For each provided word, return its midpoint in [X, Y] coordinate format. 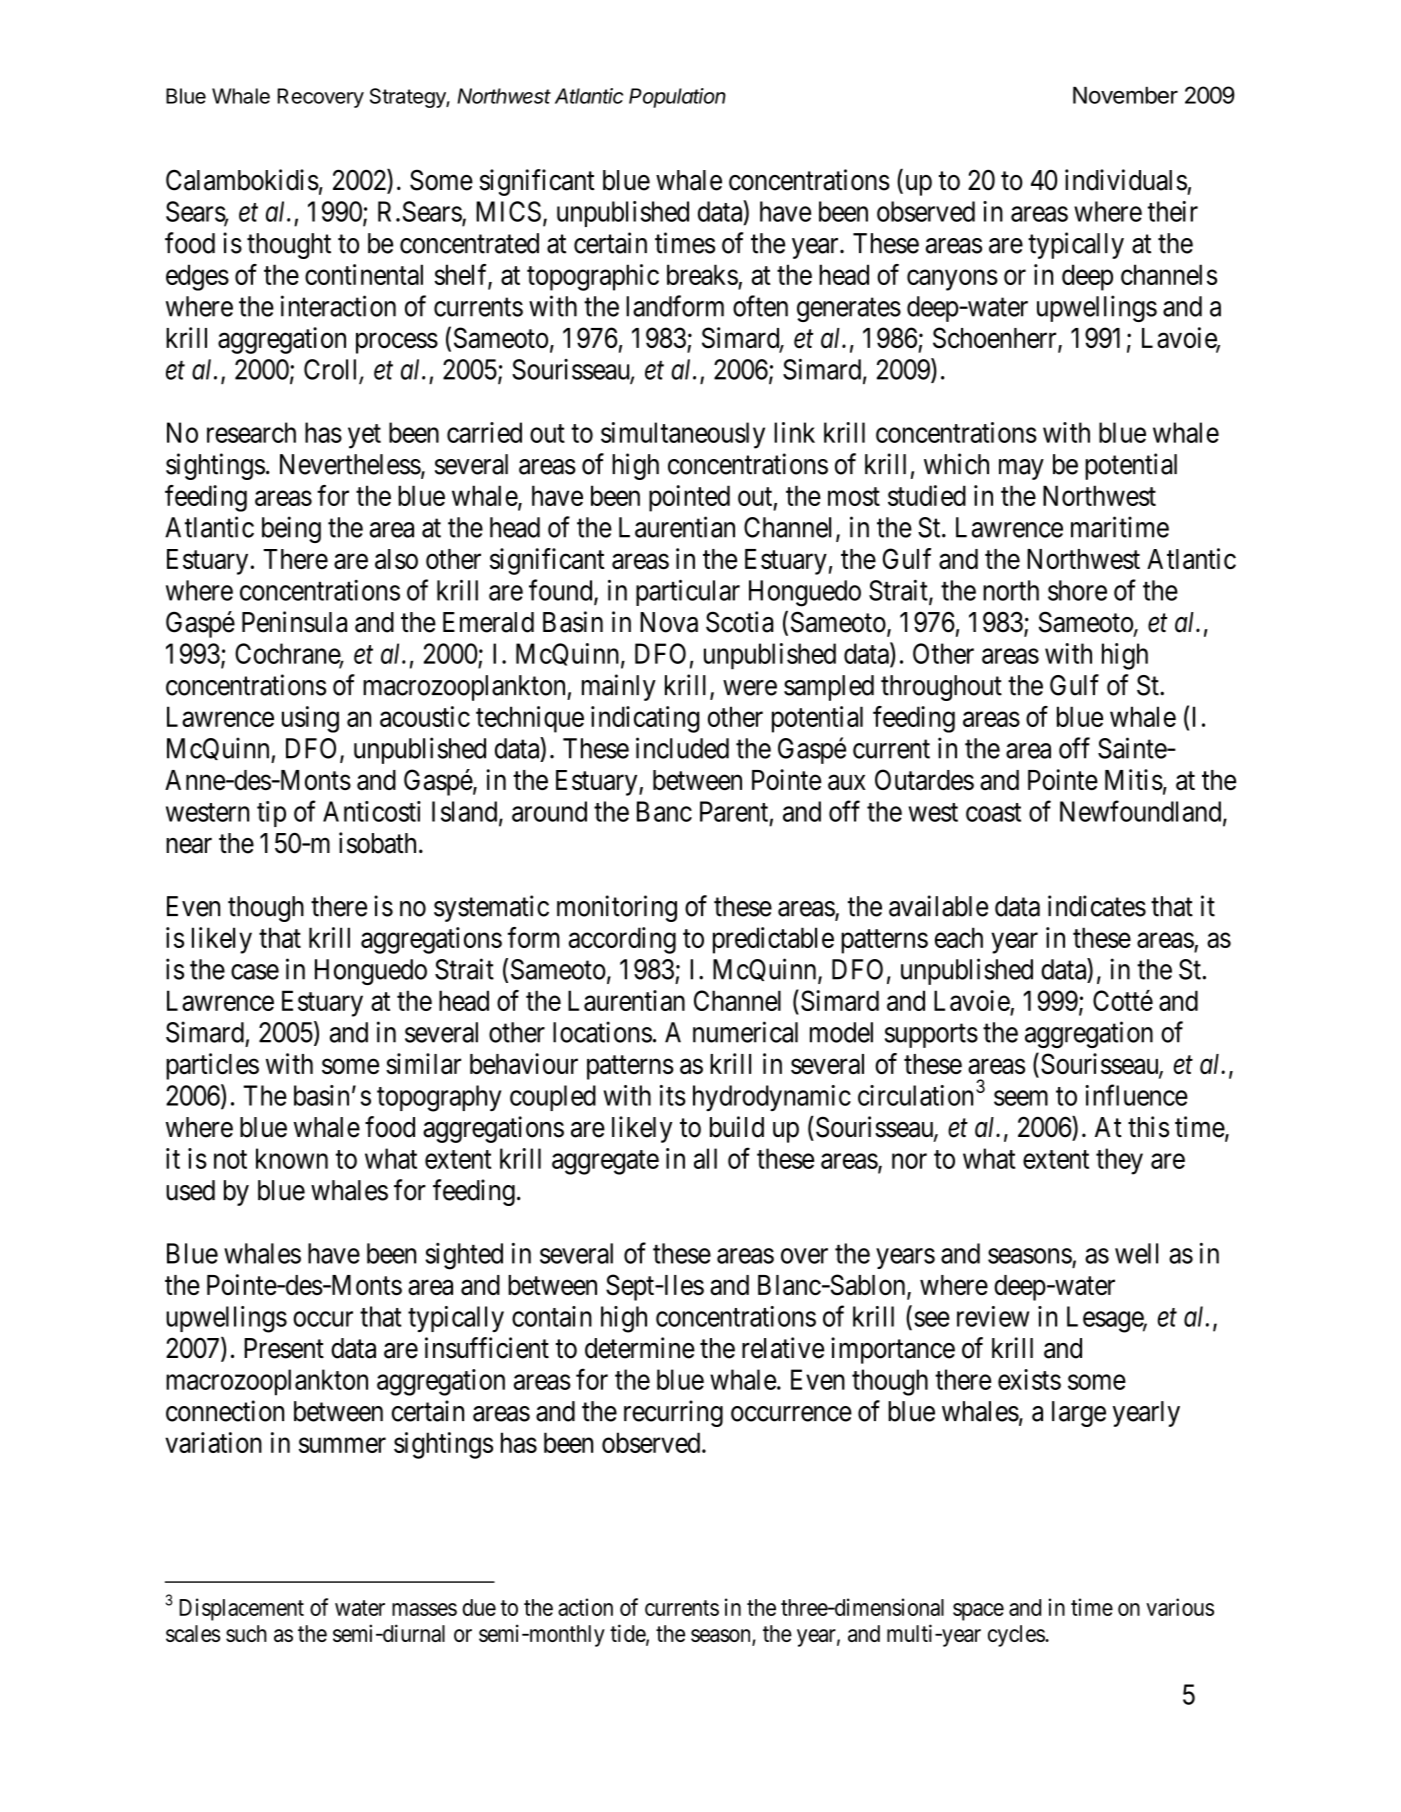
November [1125, 95]
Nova [669, 622]
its [673, 1095]
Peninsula [294, 622]
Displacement [241, 1609]
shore [1077, 590]
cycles [1017, 1636]
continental [364, 274]
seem [1021, 1098]
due [479, 1607]
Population [677, 98]
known [292, 1158]
